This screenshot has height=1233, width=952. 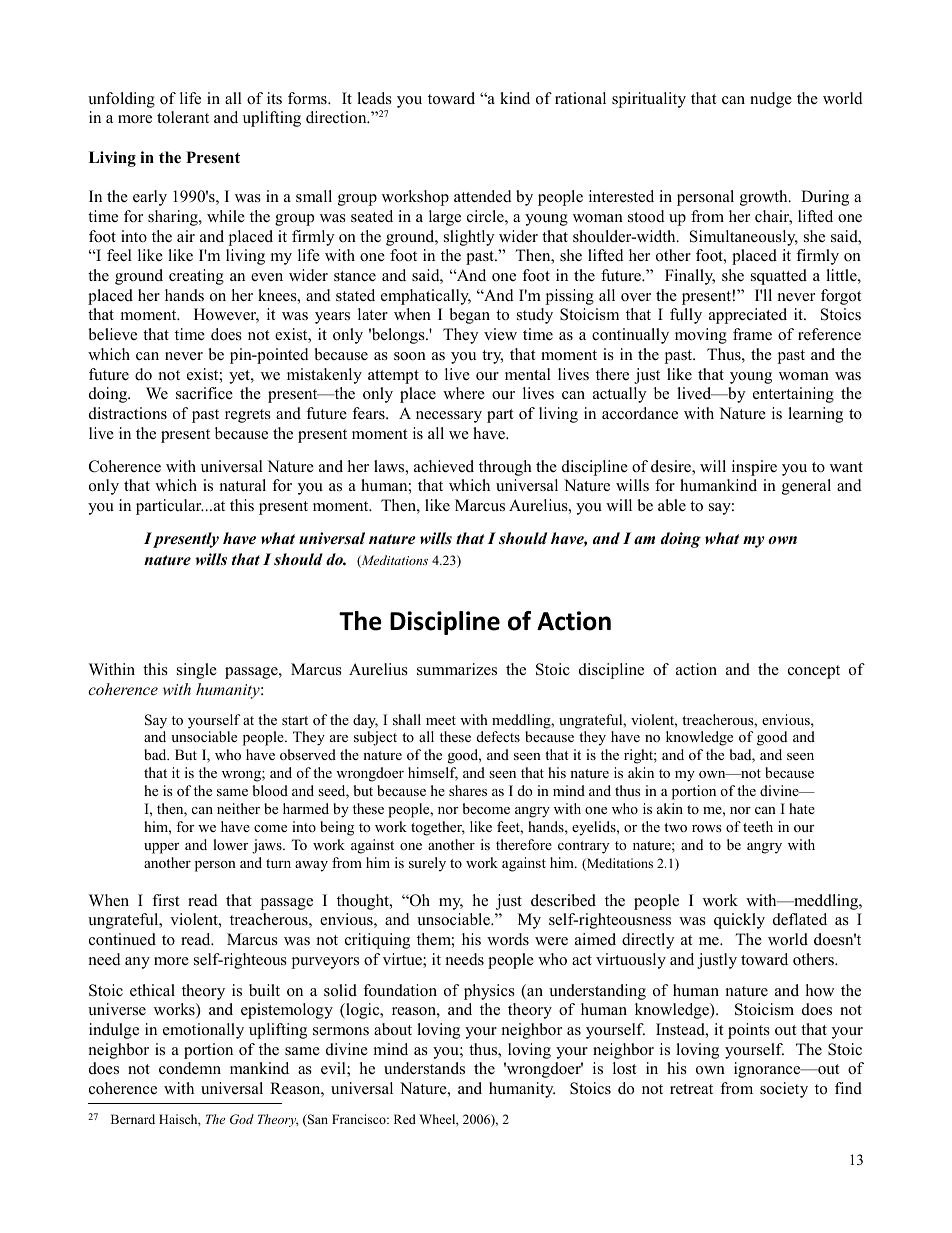 I want to click on tolerant, so click(x=183, y=117).
